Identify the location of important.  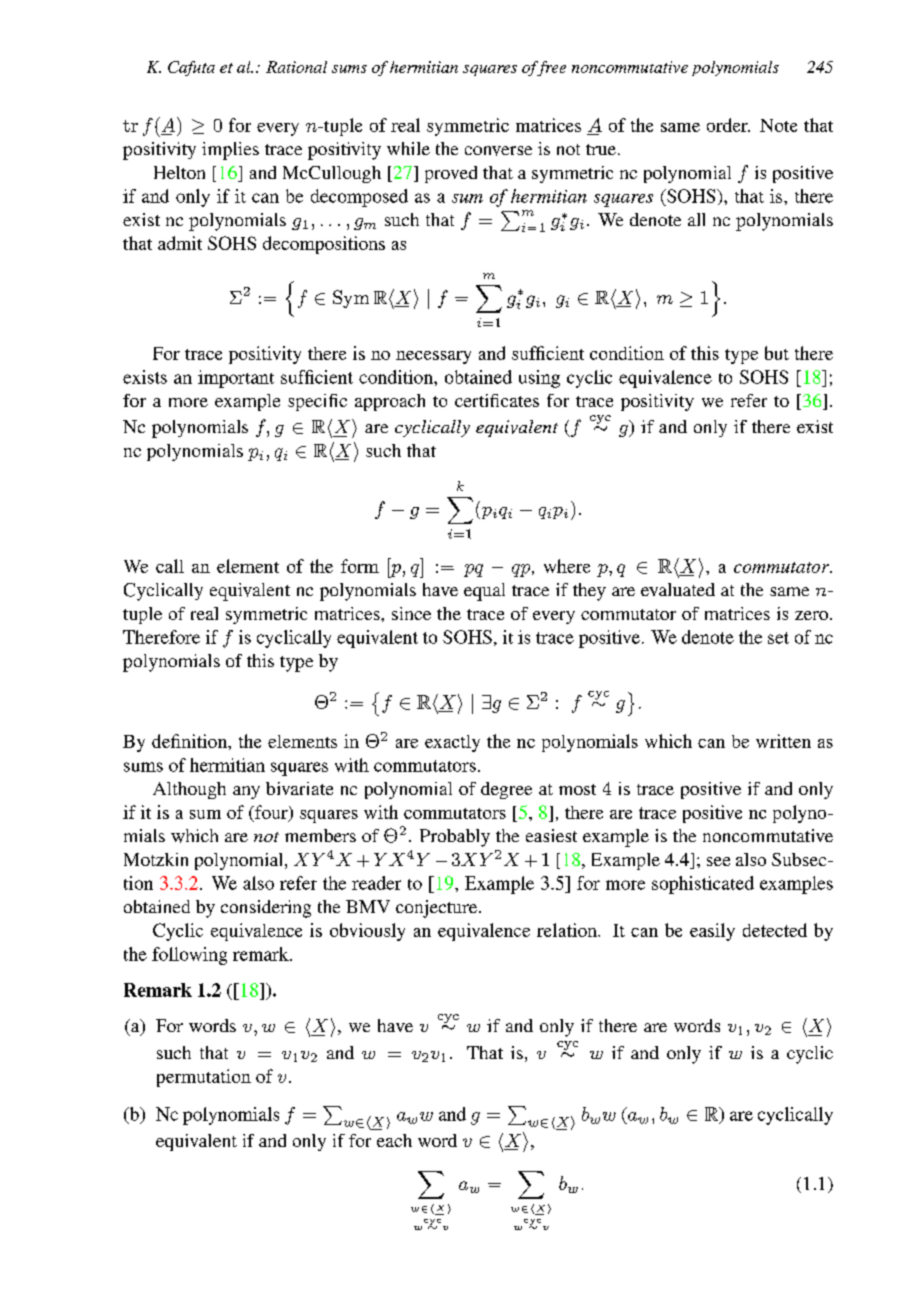
(236, 379).
